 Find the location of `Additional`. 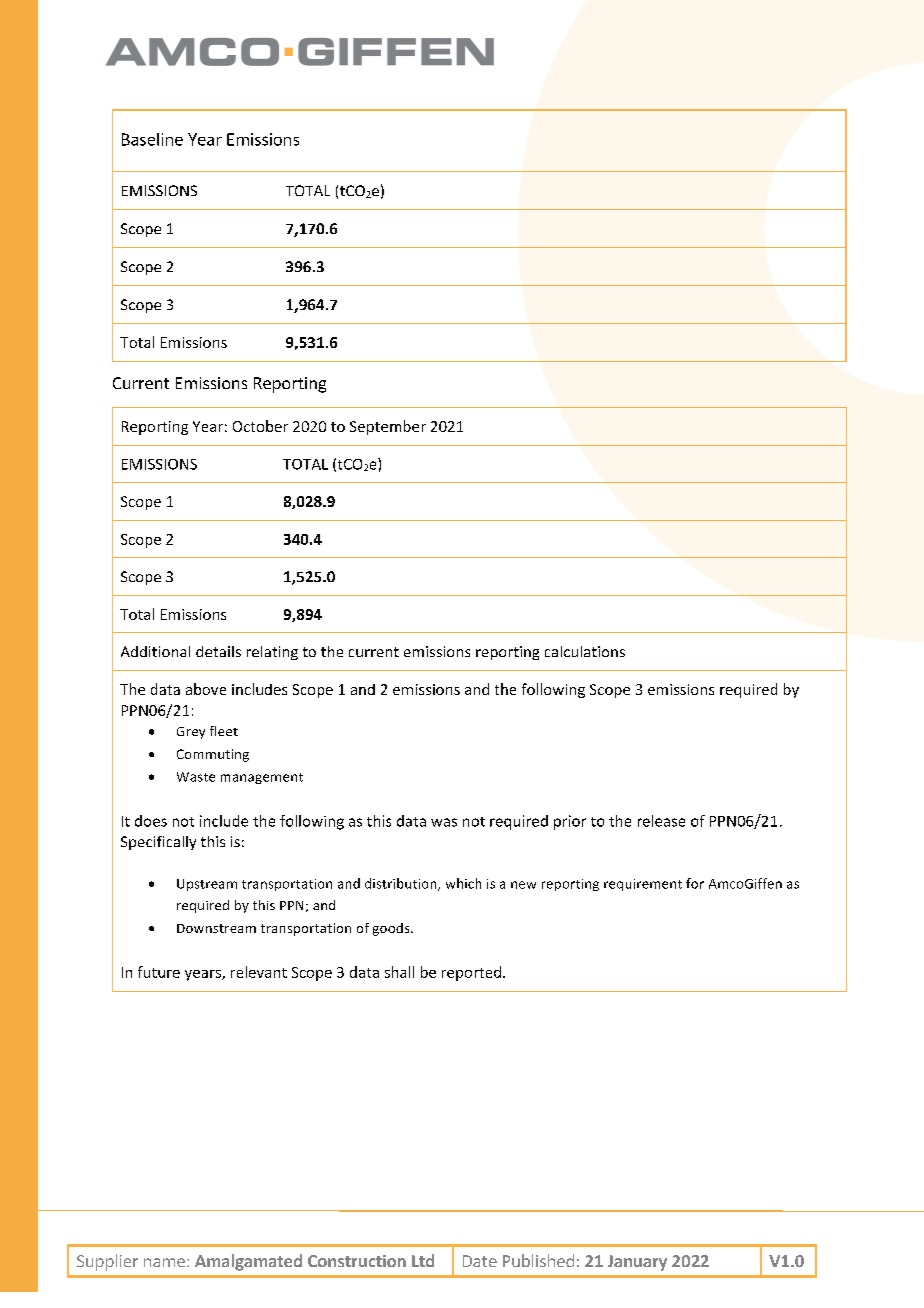

Additional is located at coordinates (155, 651).
